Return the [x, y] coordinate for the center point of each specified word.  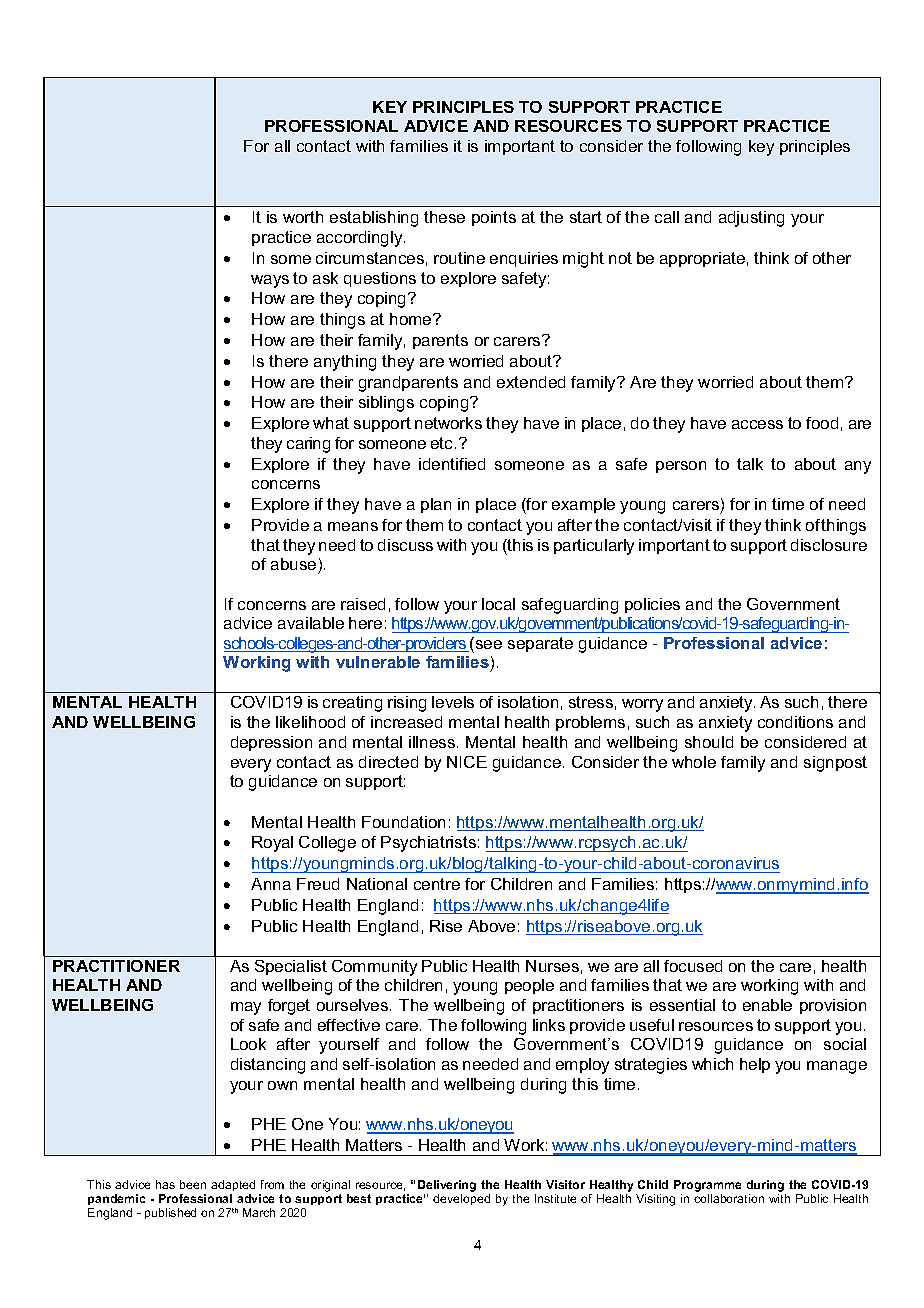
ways [270, 281]
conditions [795, 722]
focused [693, 966]
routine [459, 258]
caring [308, 445]
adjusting [751, 219]
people [529, 986]
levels [453, 702]
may [246, 1008]
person [681, 467]
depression [271, 743]
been [193, 1184]
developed [461, 1199]
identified [452, 464]
